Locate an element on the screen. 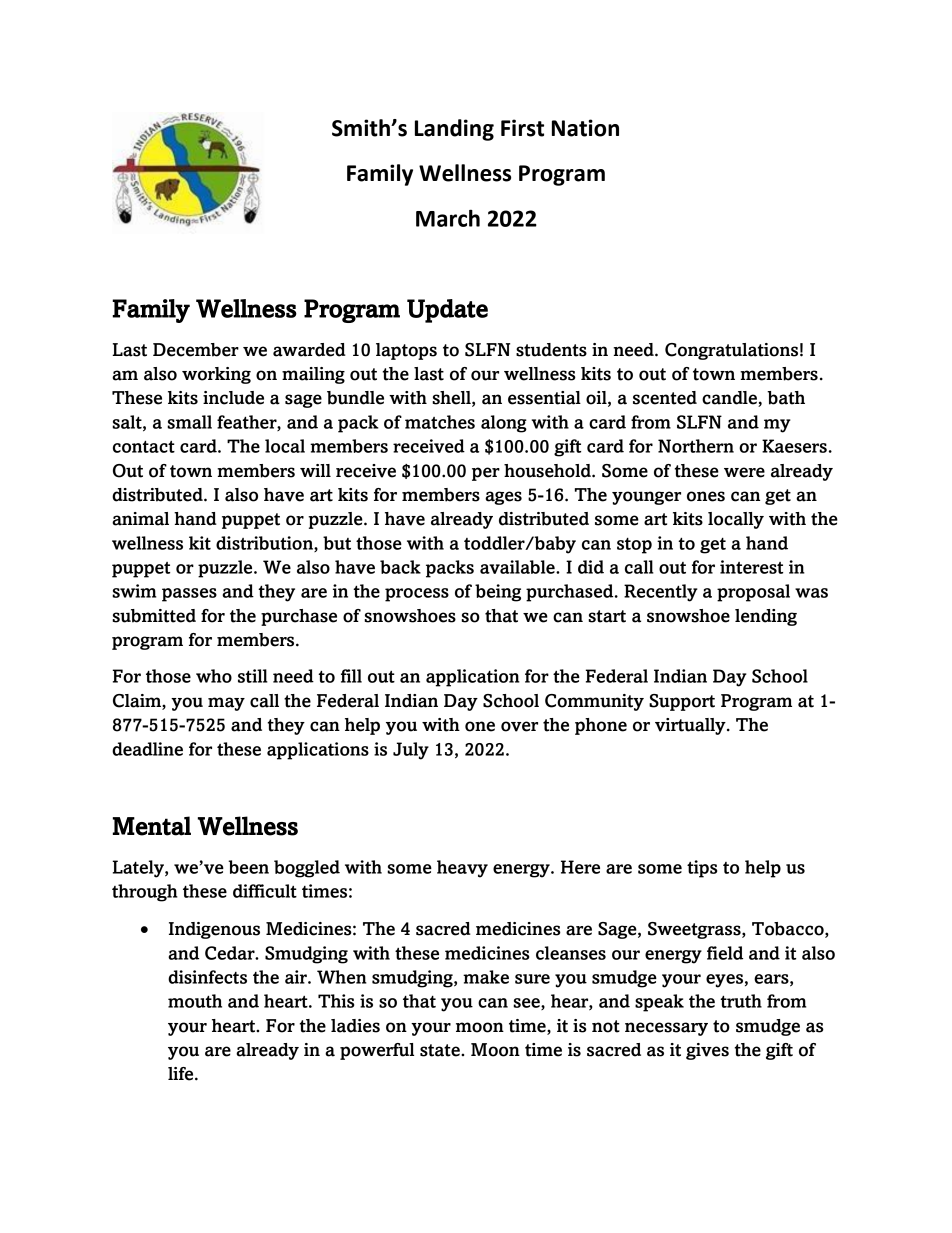 The height and width of the screenshot is (1233, 952). life is located at coordinates (182, 1074).
